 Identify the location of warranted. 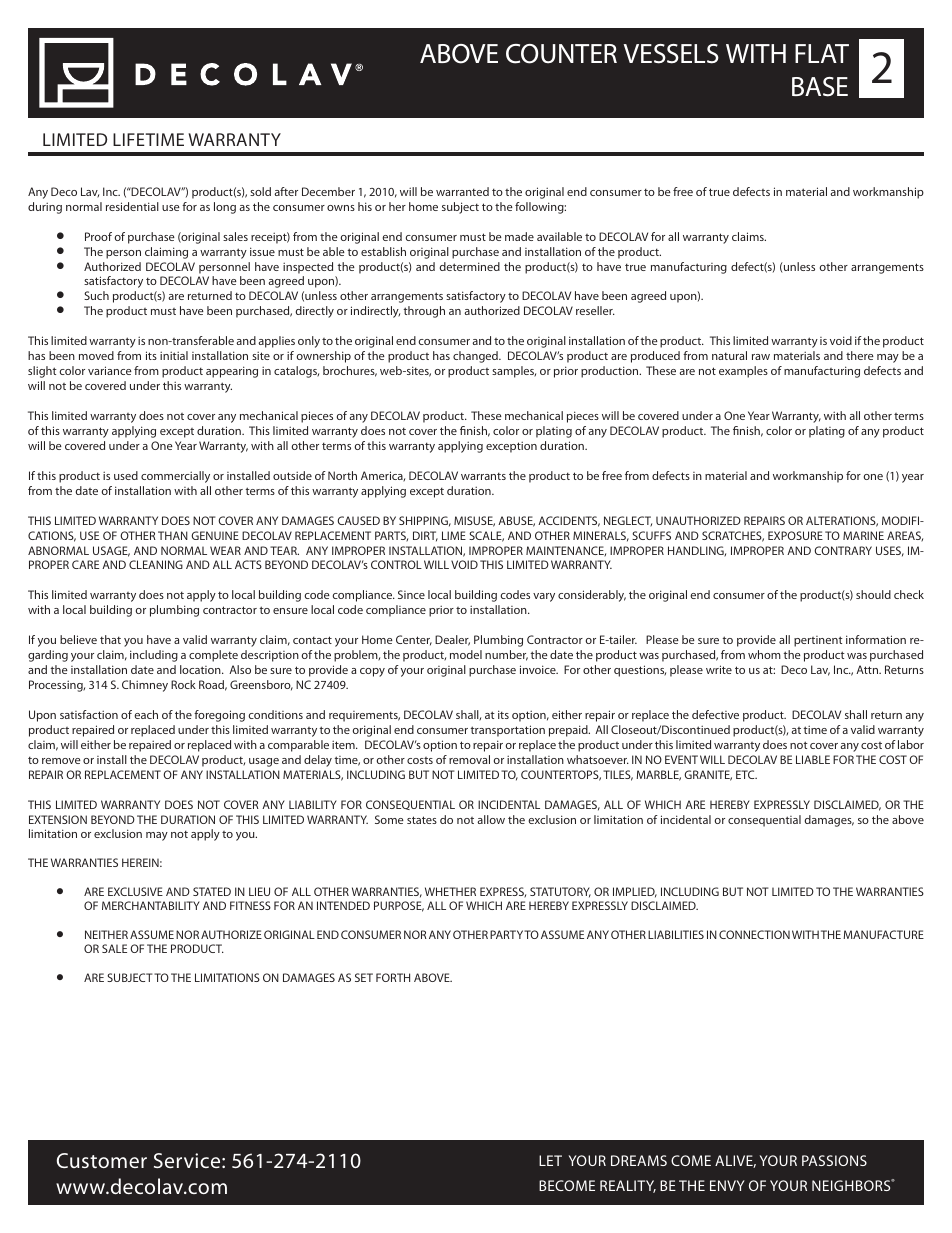
(462, 191).
